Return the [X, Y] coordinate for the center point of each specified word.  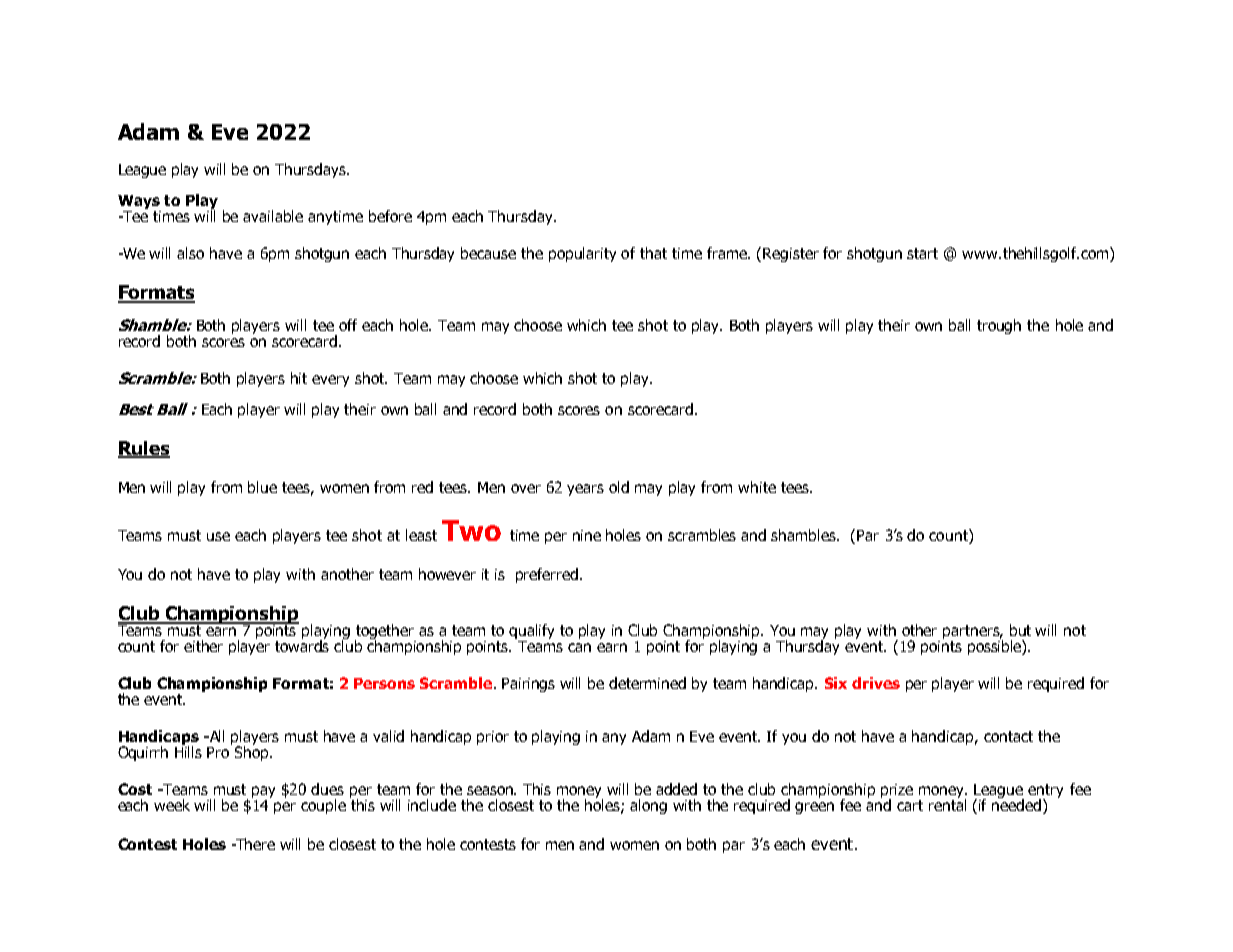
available [273, 216]
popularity [582, 254]
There [254, 844]
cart [910, 805]
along [648, 806]
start [922, 253]
